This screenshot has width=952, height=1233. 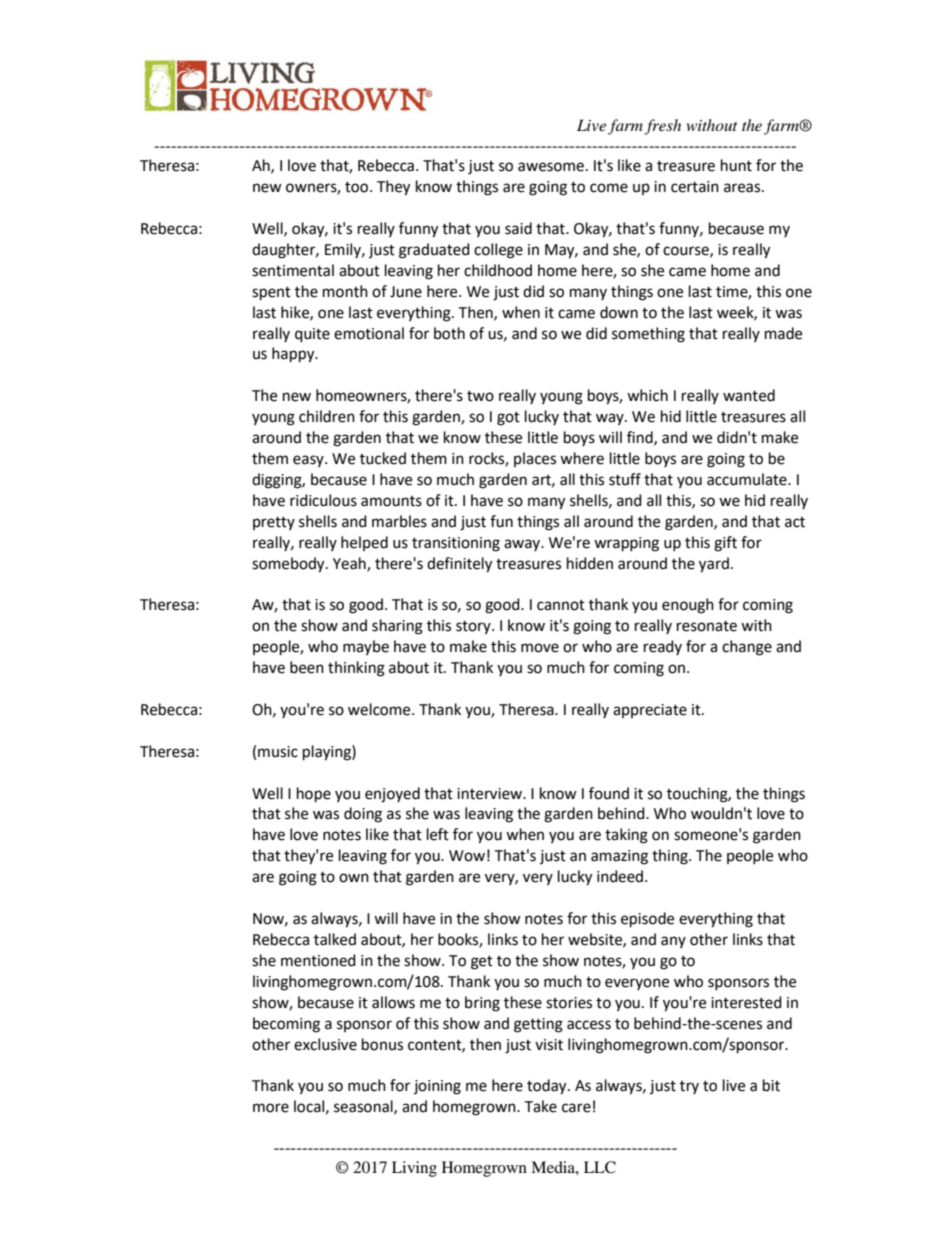 What do you see at coordinates (358, 187) in the screenshot?
I see `too` at bounding box center [358, 187].
